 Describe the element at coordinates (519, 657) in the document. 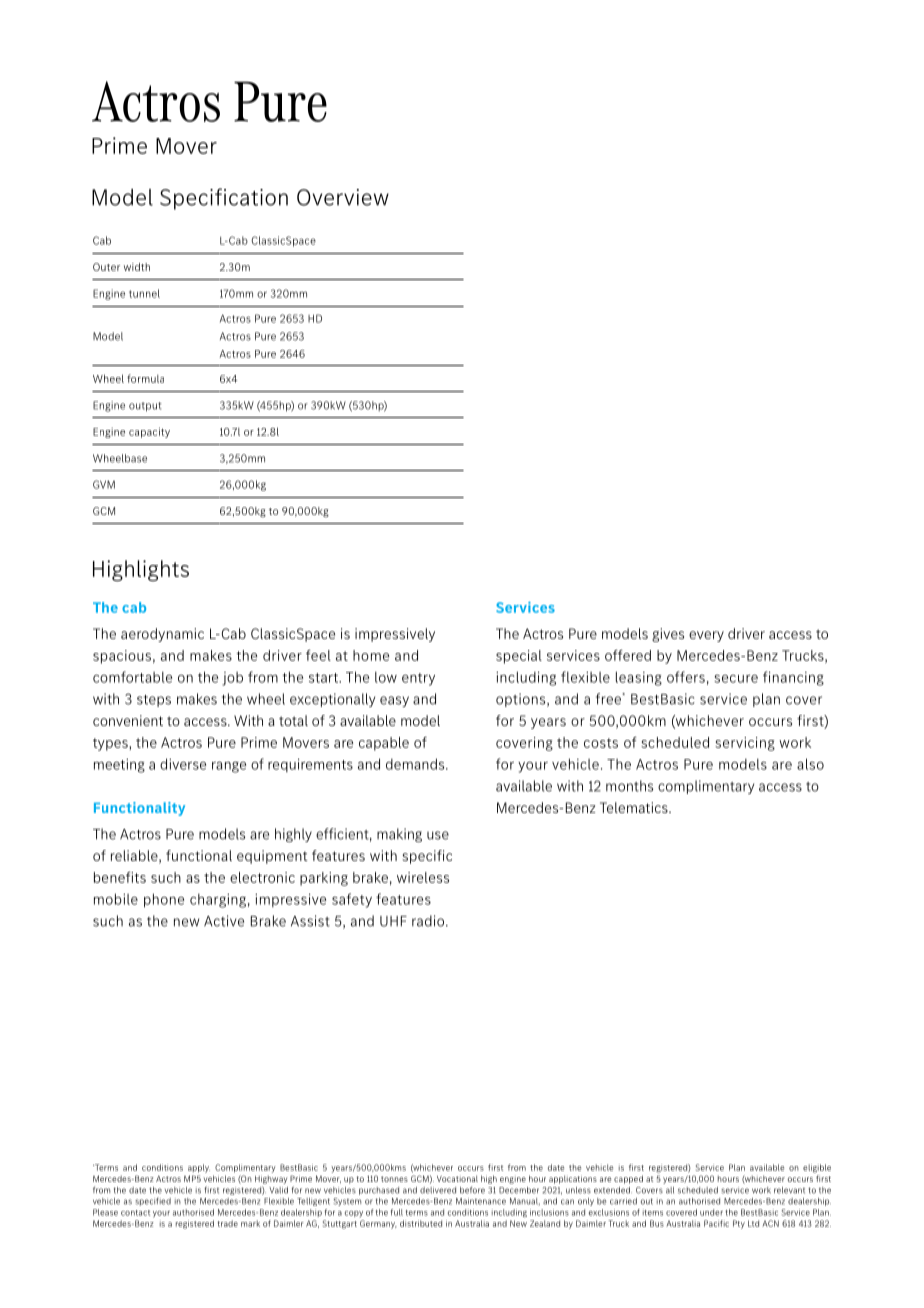

I see `special` at that location.
